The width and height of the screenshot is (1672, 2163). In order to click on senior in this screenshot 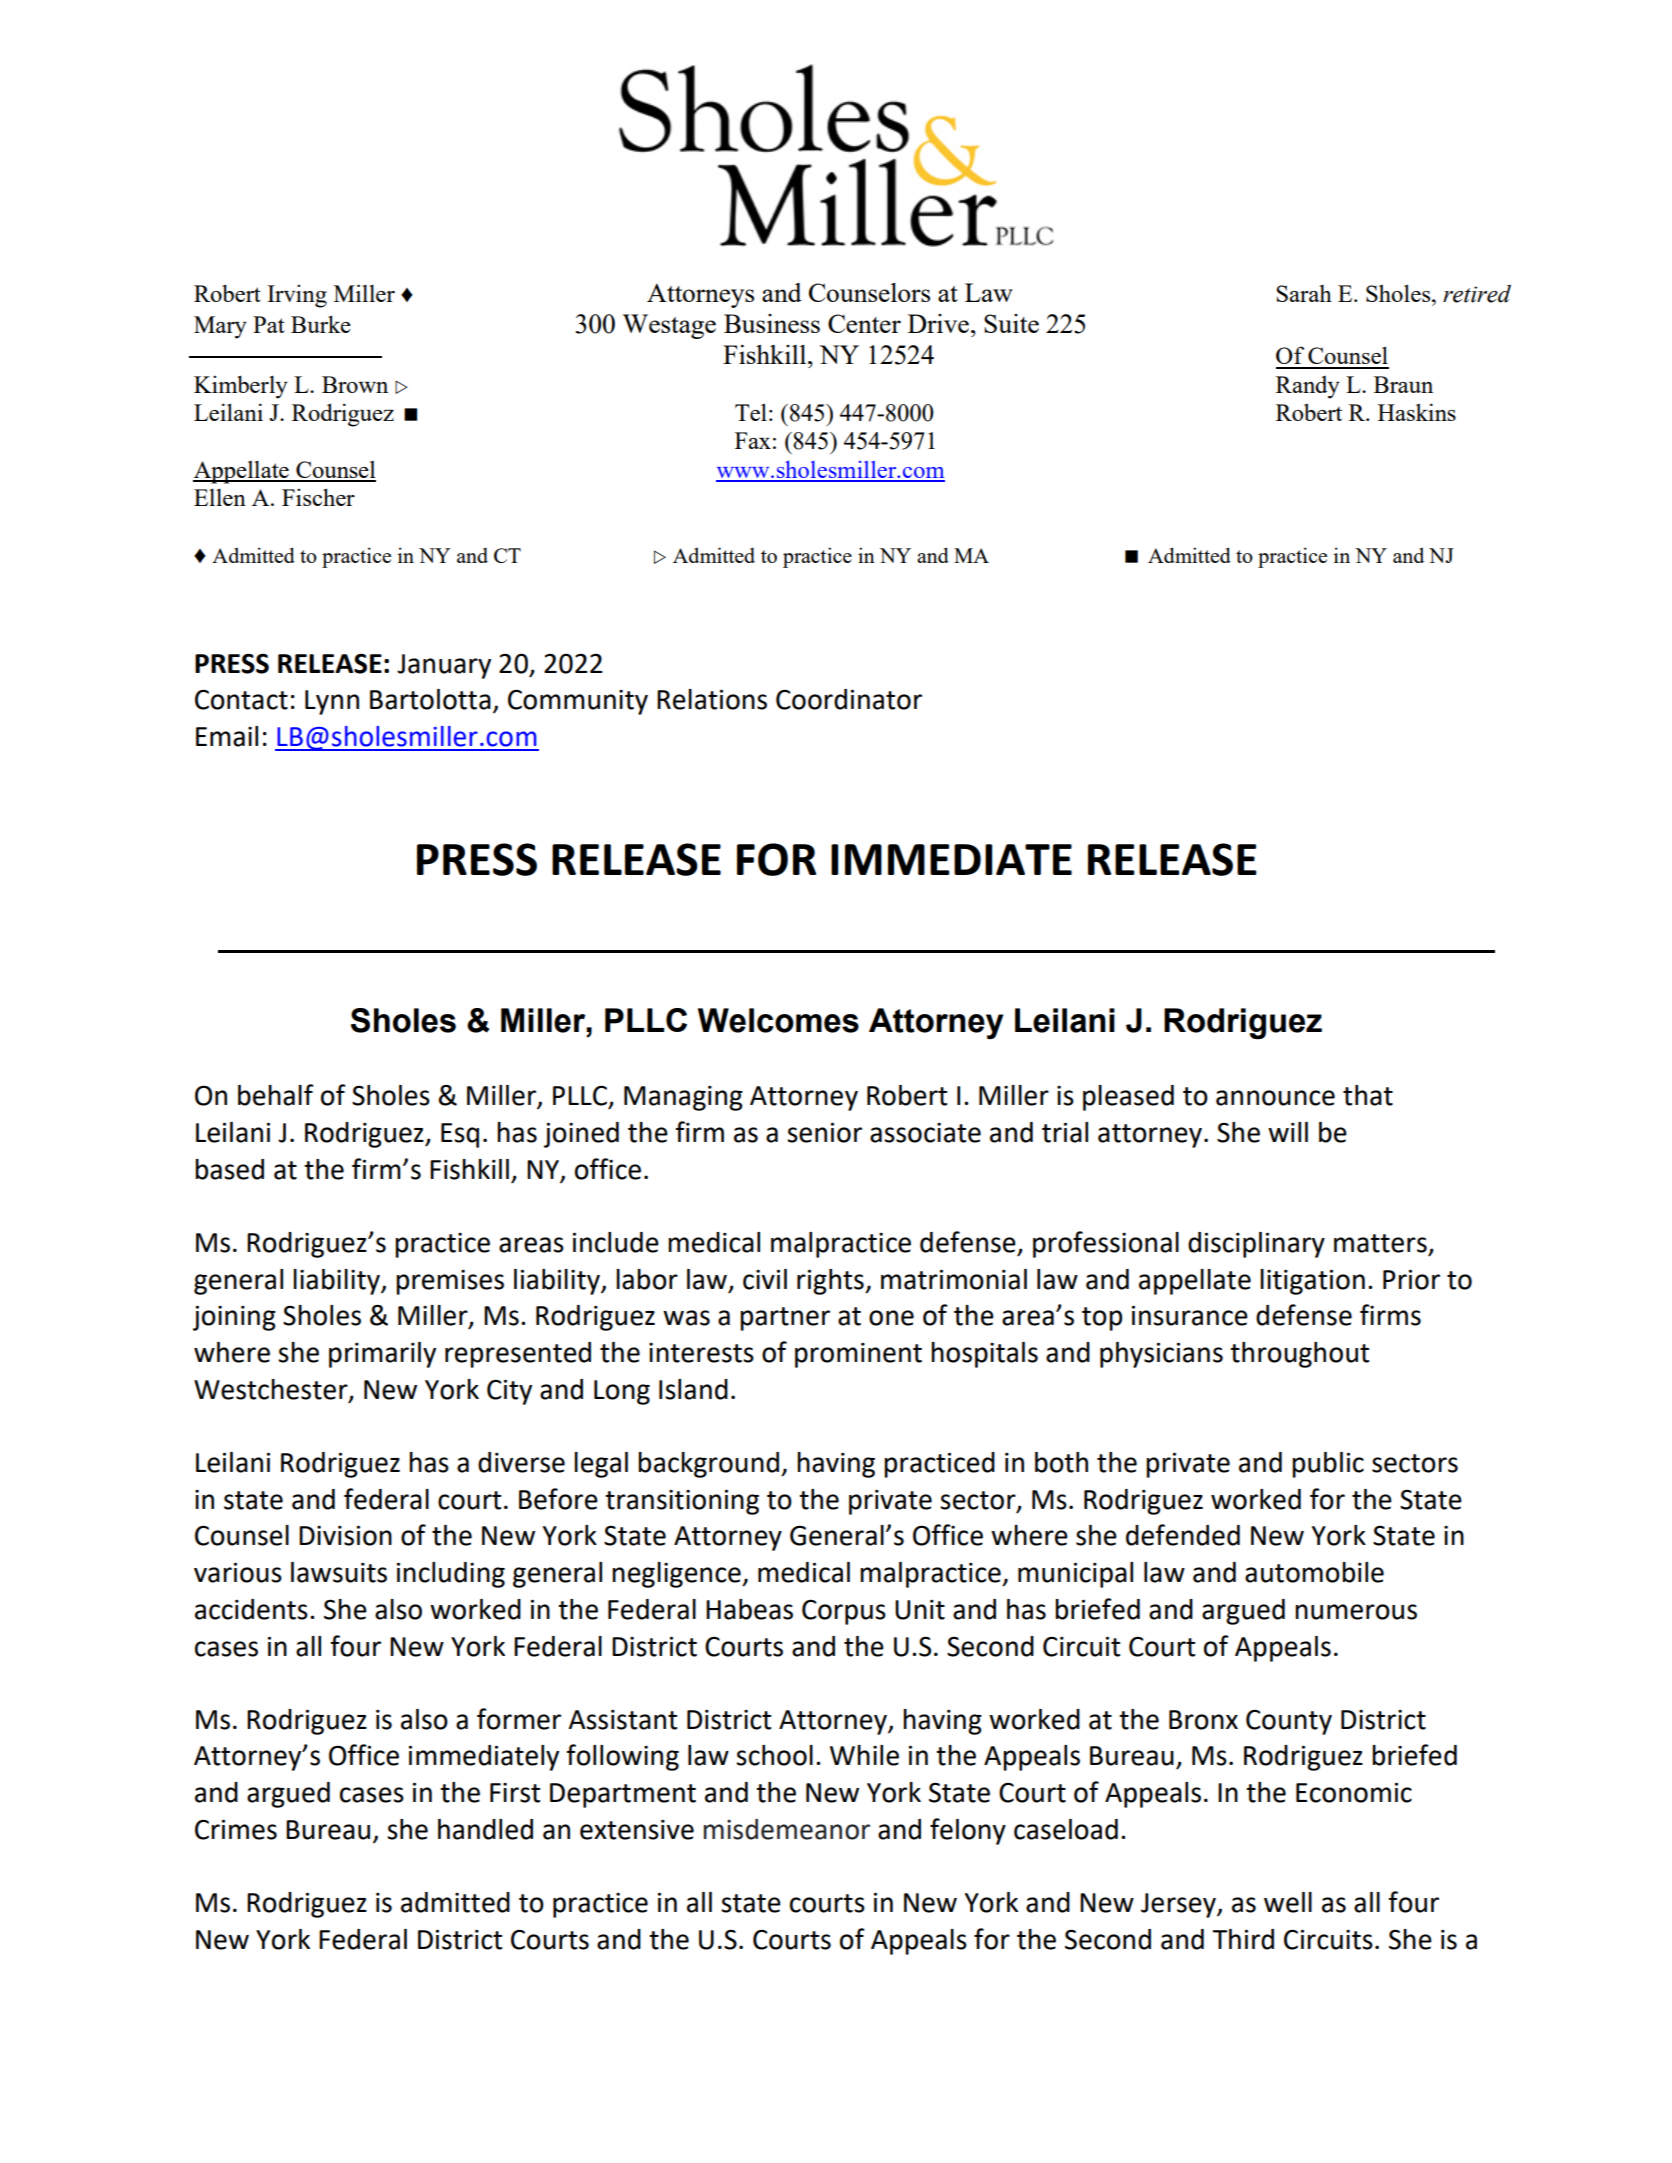, I will do `click(824, 1132)`.
